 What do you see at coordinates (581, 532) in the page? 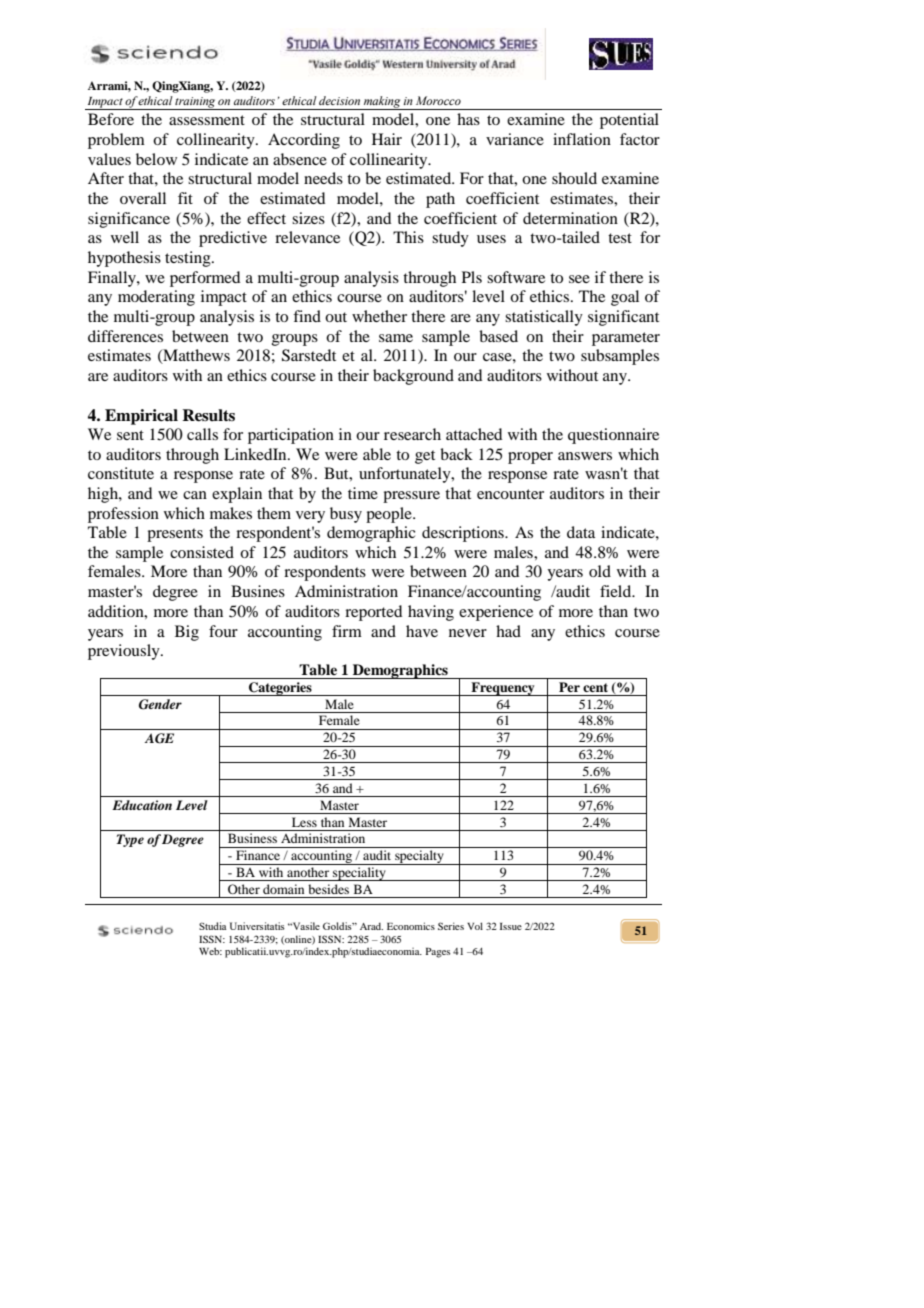
I see `data` at bounding box center [581, 532].
